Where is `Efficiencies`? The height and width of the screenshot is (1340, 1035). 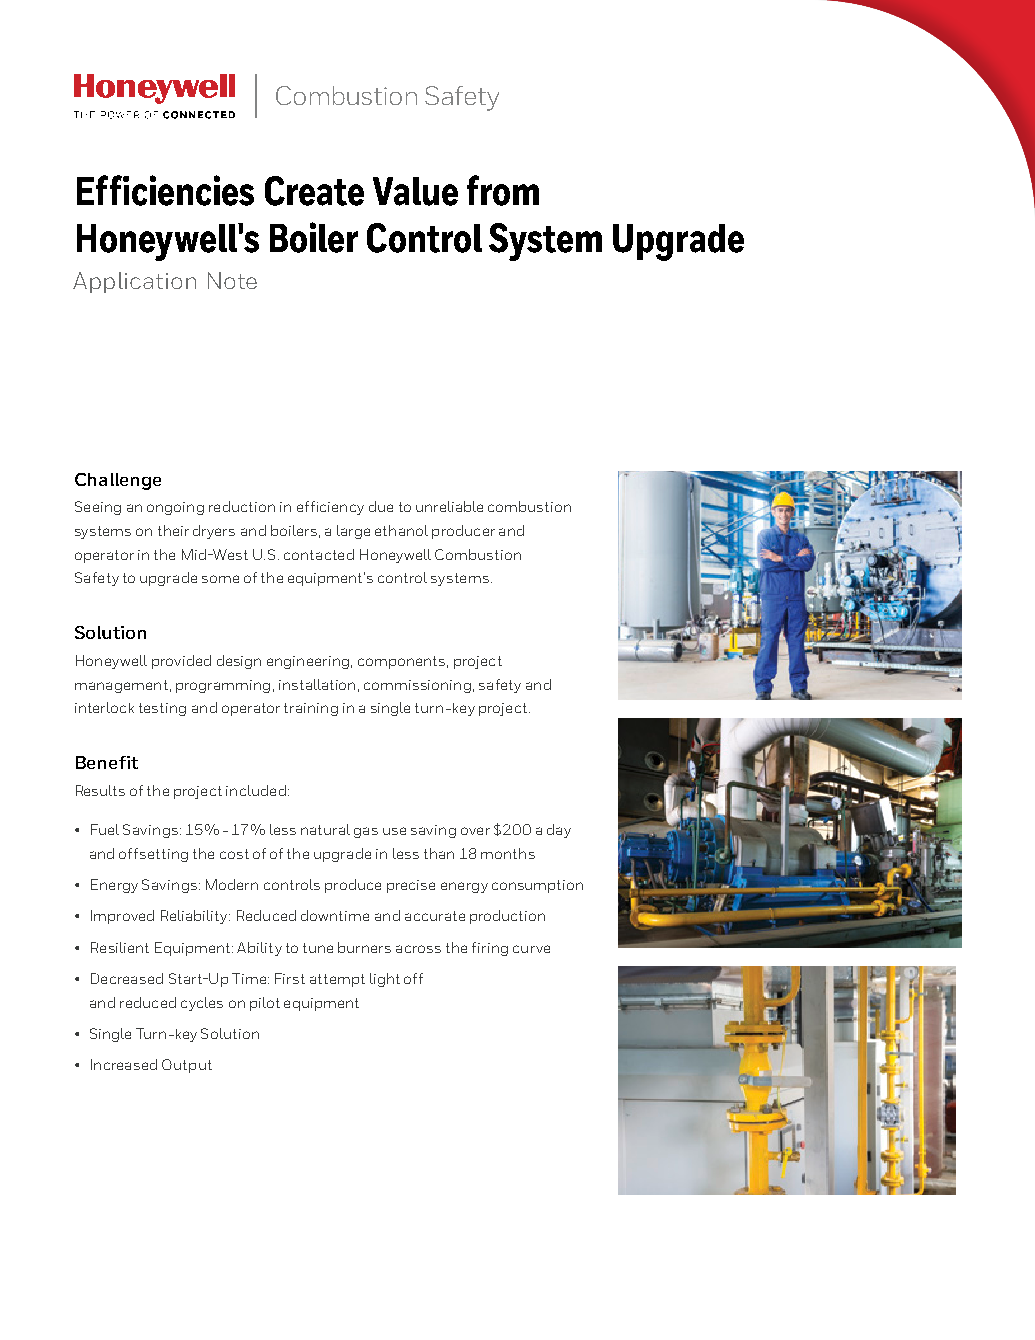 Efficiencies is located at coordinates (165, 190).
